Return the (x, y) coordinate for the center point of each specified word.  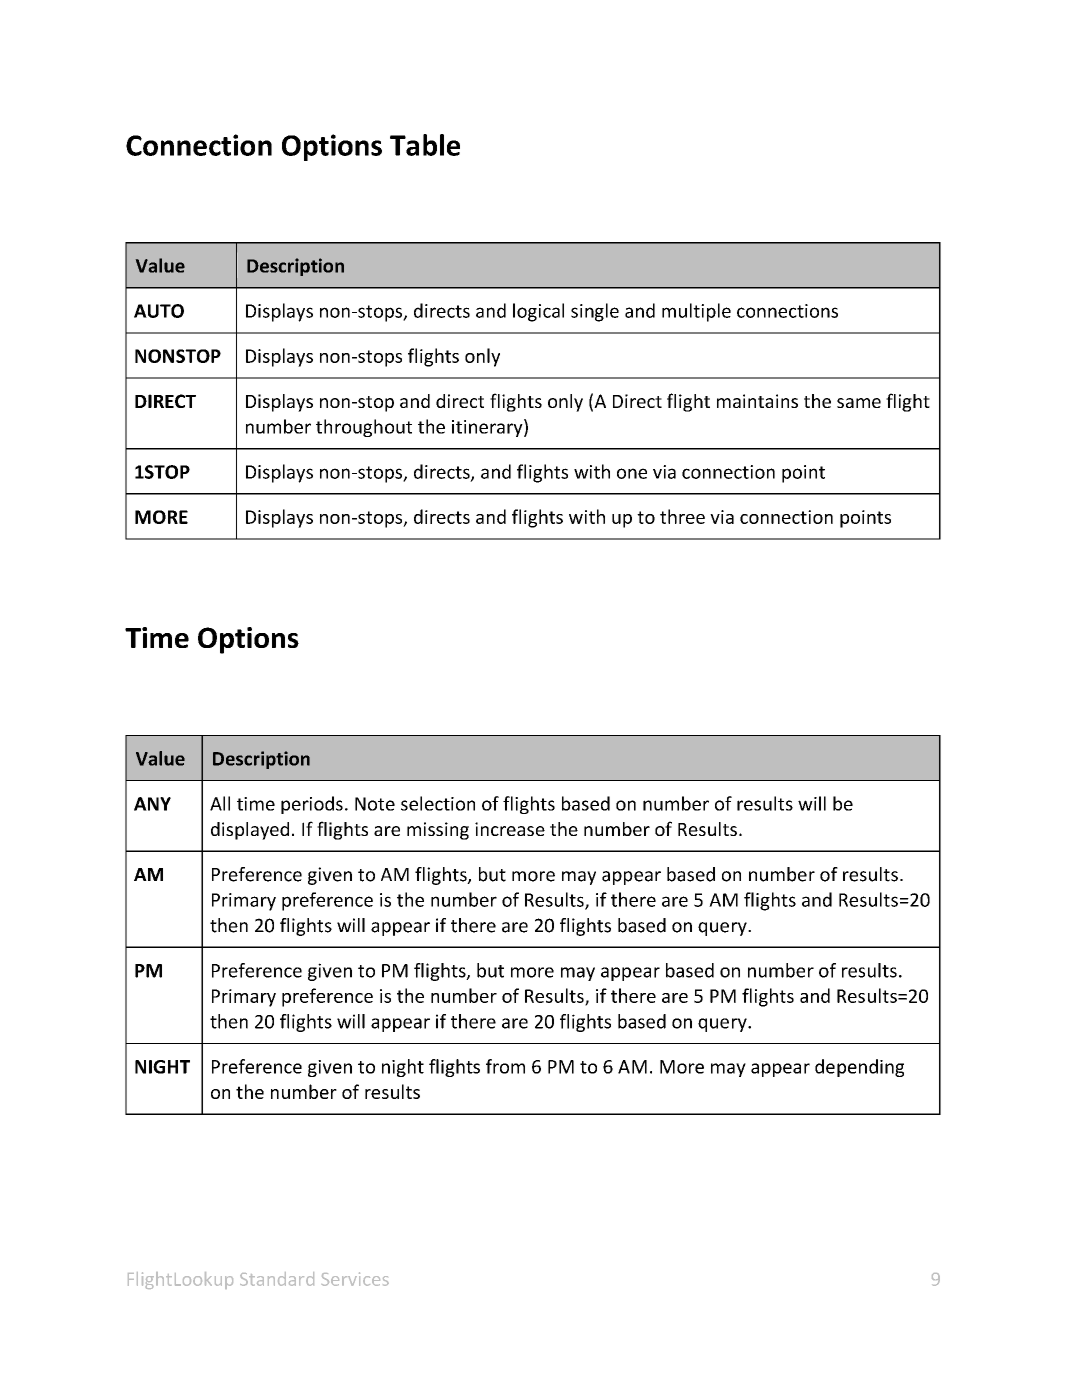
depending (859, 1068)
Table (425, 145)
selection (438, 803)
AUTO (159, 311)
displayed (250, 831)
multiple (696, 312)
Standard (277, 1279)
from (505, 1066)
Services (355, 1279)
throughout (364, 428)
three (682, 516)
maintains (757, 401)
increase (510, 829)
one (632, 473)
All (220, 803)
